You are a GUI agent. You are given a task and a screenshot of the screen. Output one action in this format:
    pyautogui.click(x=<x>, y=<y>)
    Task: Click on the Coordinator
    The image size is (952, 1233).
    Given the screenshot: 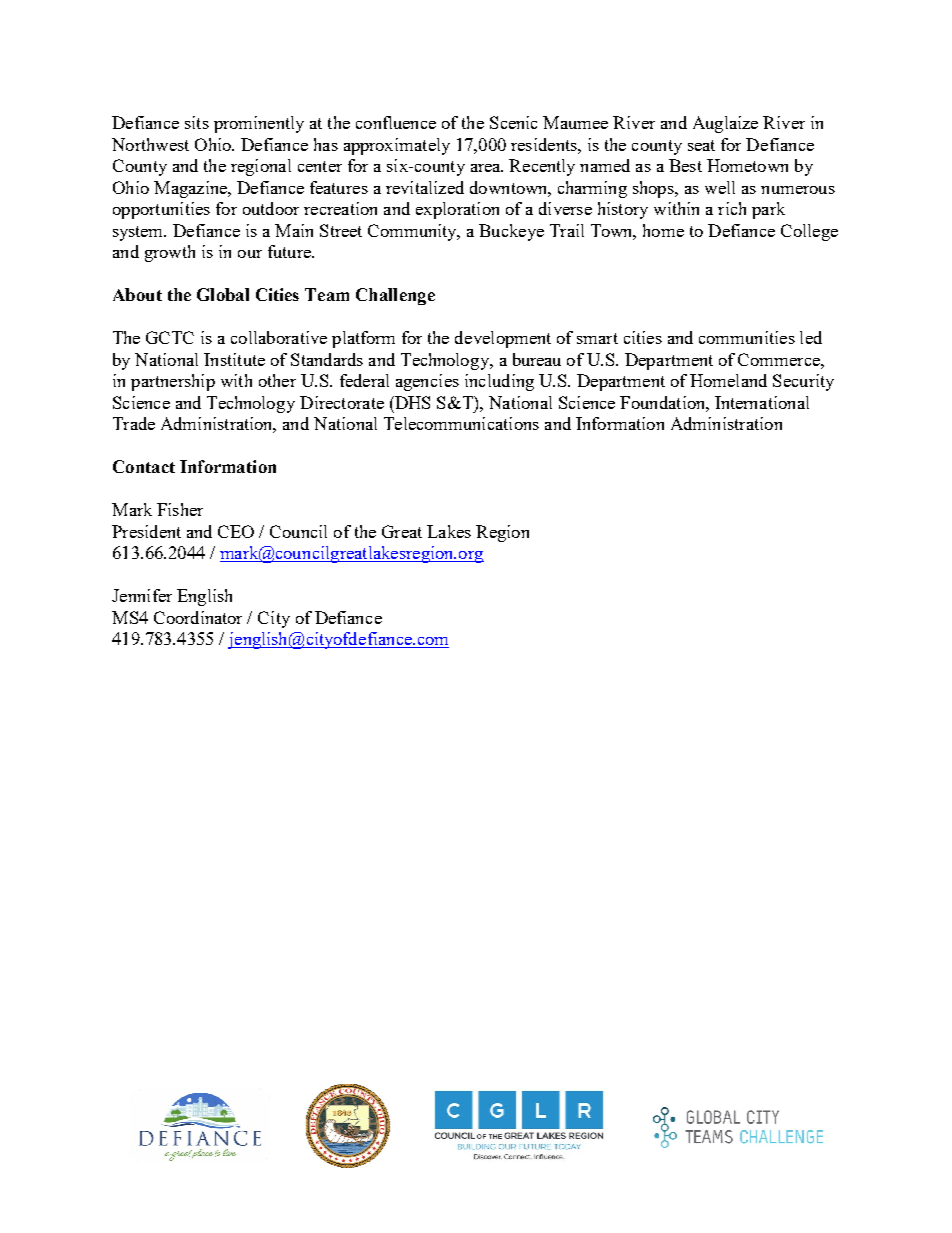 What is the action you would take?
    pyautogui.click(x=198, y=617)
